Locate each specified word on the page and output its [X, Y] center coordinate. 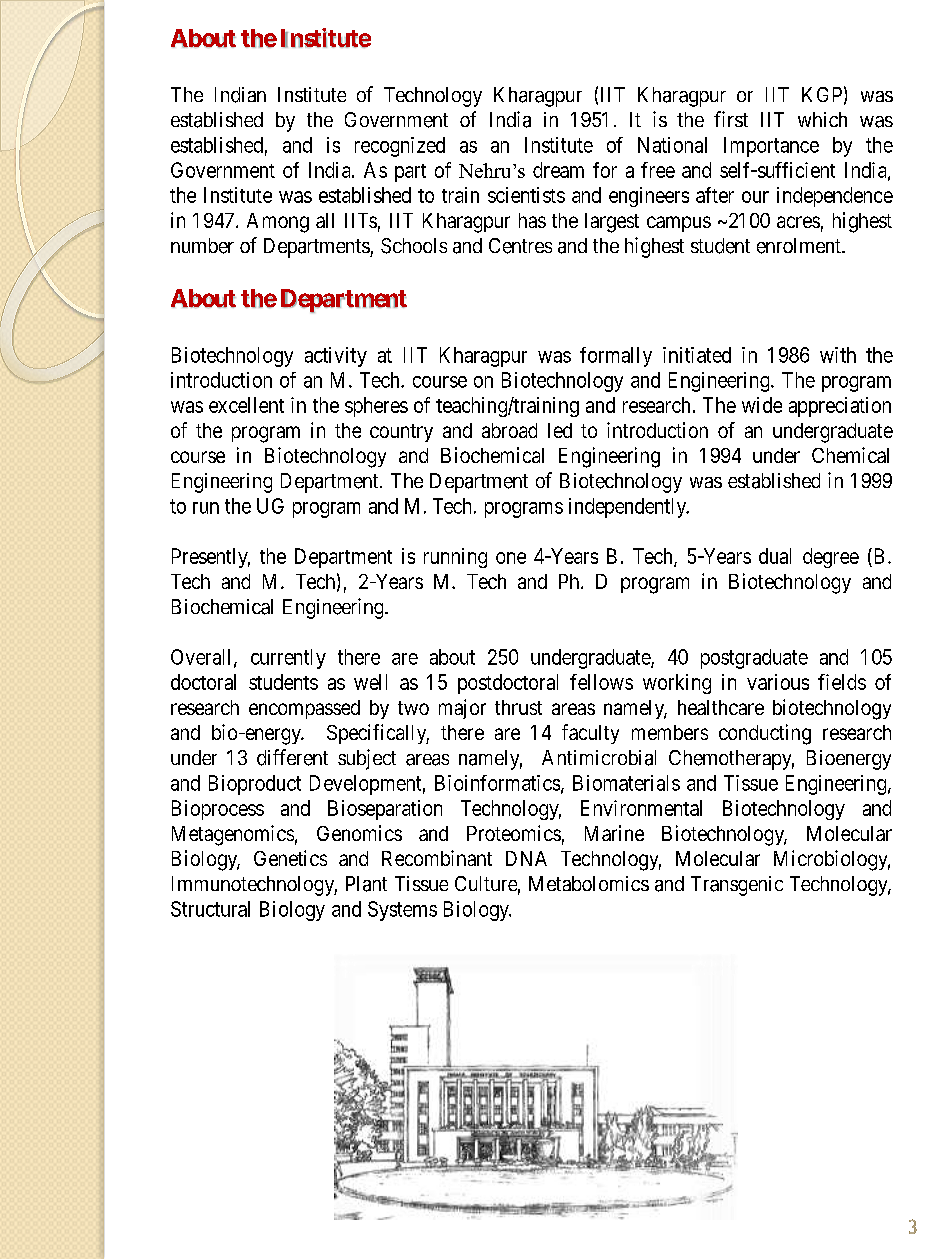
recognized [400, 147]
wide [762, 405]
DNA [526, 858]
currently [288, 659]
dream [558, 170]
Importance [771, 147]
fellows [601, 682]
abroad [509, 430]
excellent [246, 405]
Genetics [290, 858]
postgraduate [754, 659]
